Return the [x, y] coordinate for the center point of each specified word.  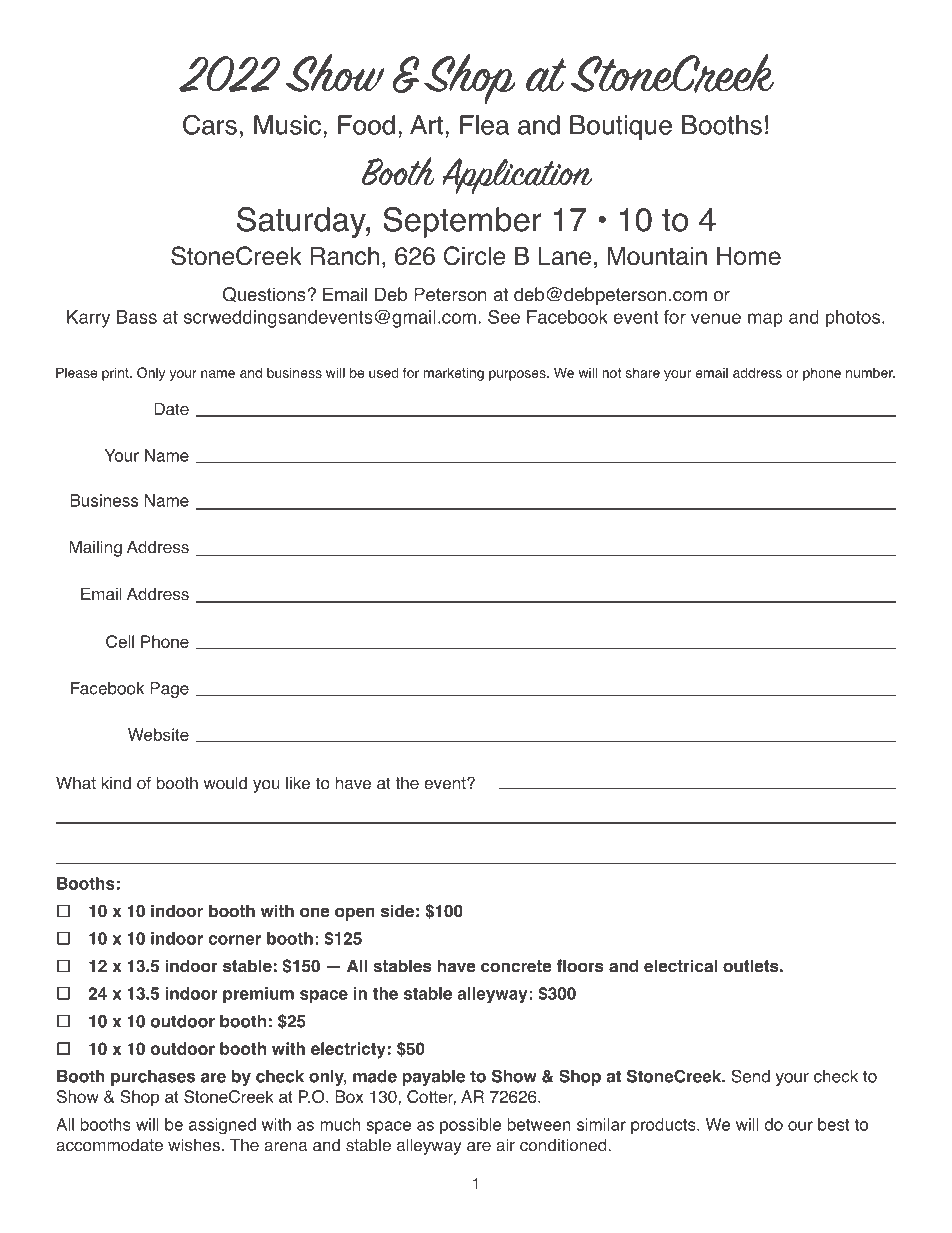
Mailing [95, 548]
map [765, 320]
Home [749, 256]
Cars [210, 125]
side [397, 911]
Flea [484, 125]
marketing [454, 374]
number [870, 372]
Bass [137, 317]
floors [580, 966]
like [298, 783]
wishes [194, 1145]
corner [235, 940]
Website [158, 734]
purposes [518, 375]
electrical [680, 966]
